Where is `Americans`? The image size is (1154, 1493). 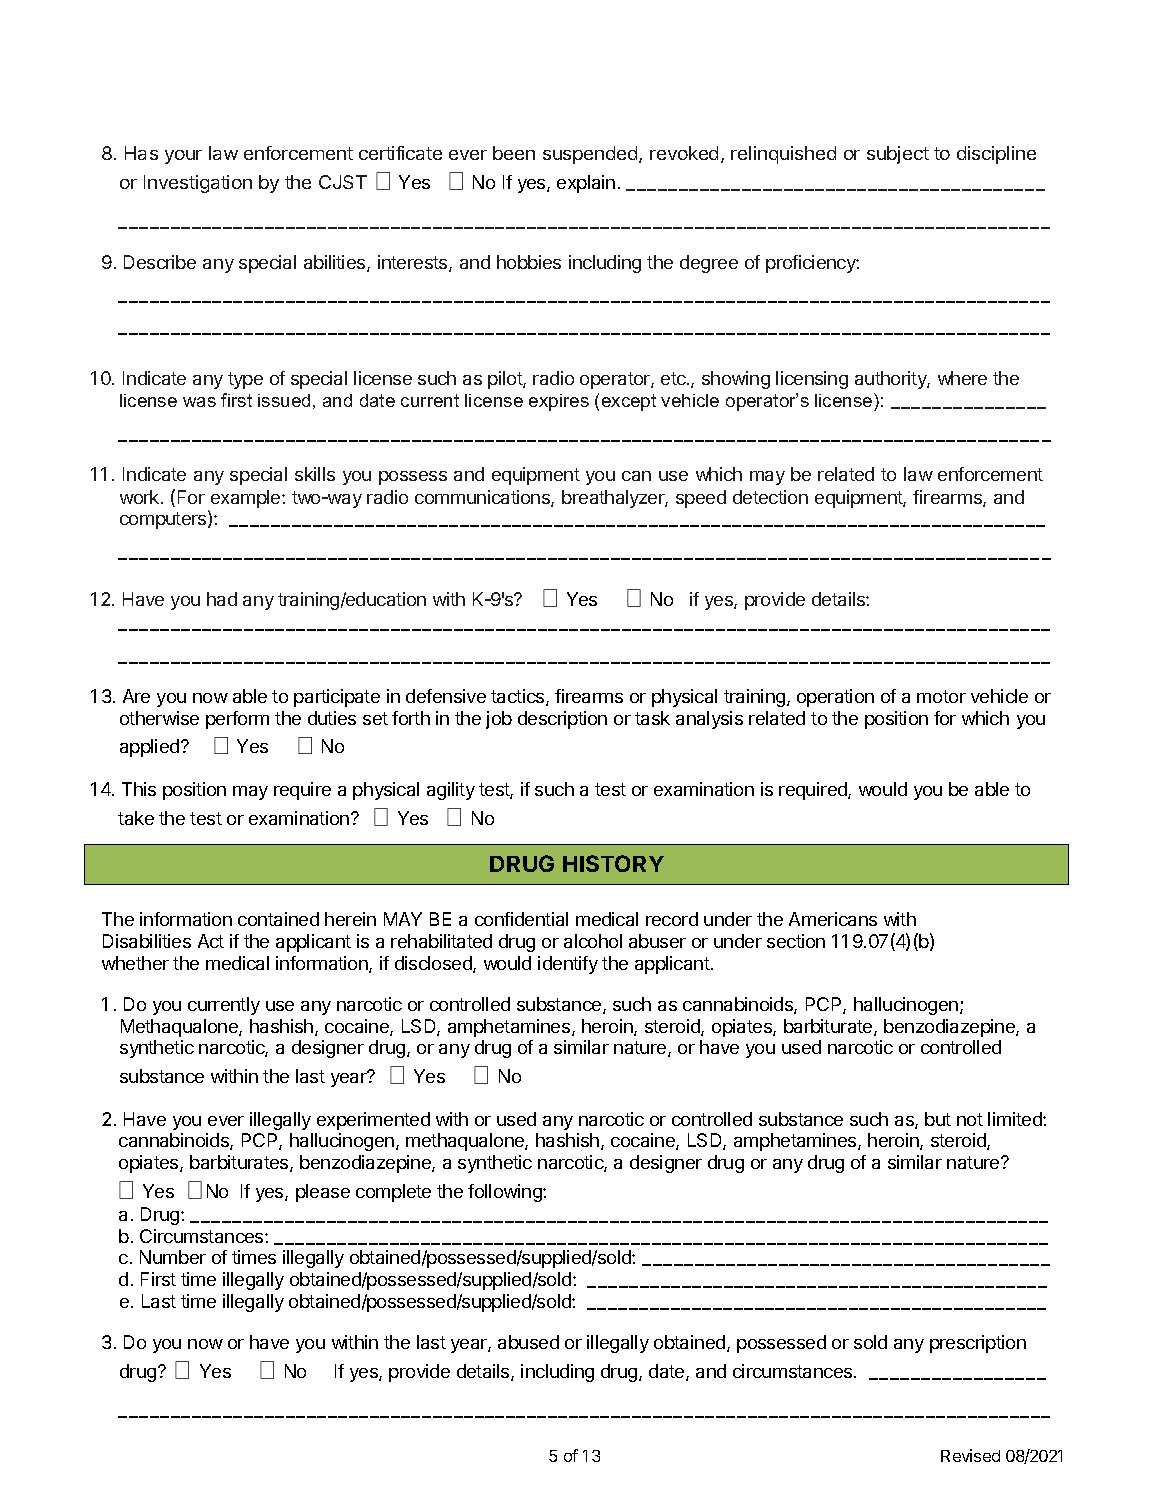 Americans is located at coordinates (833, 919).
